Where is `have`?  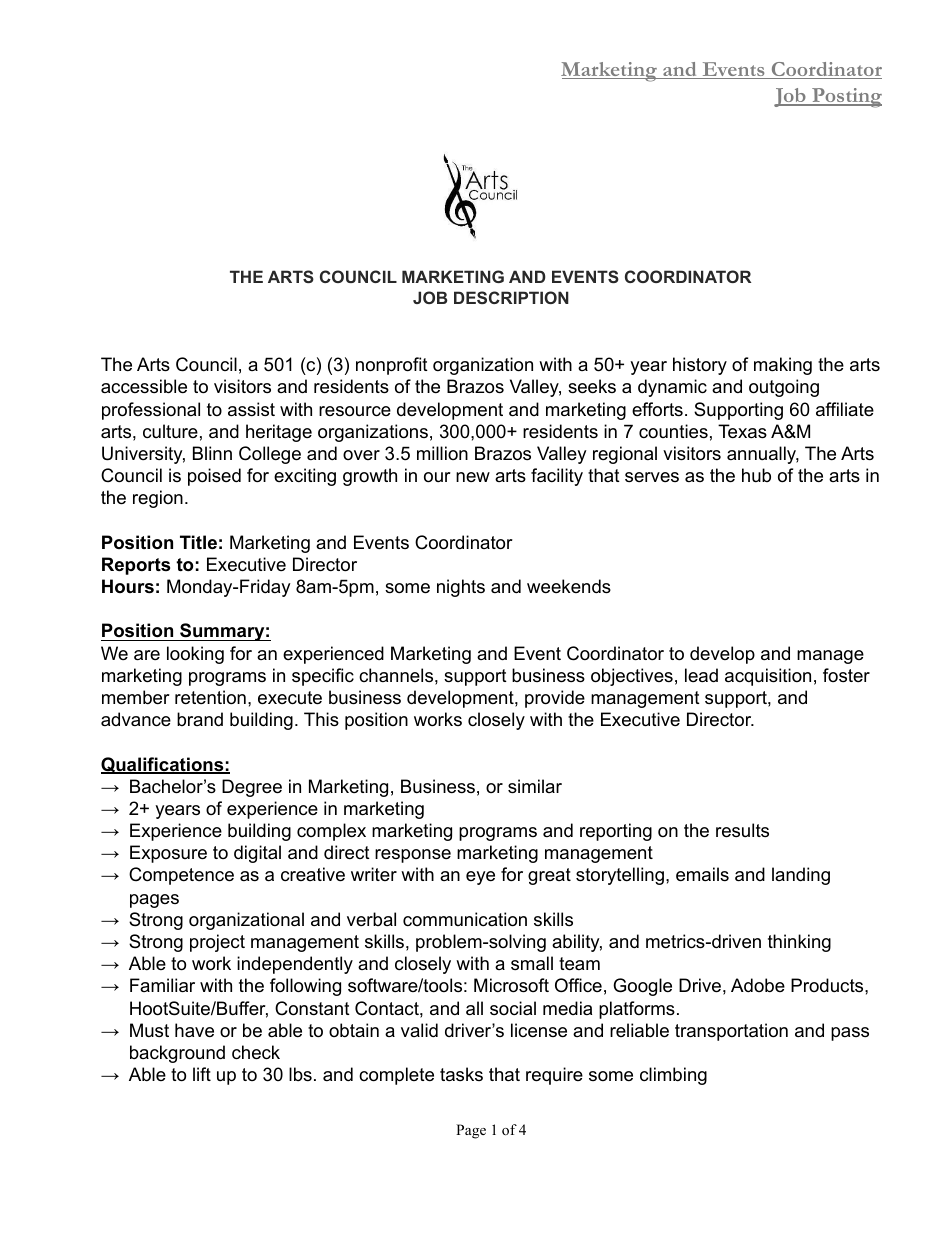
have is located at coordinates (194, 1030).
